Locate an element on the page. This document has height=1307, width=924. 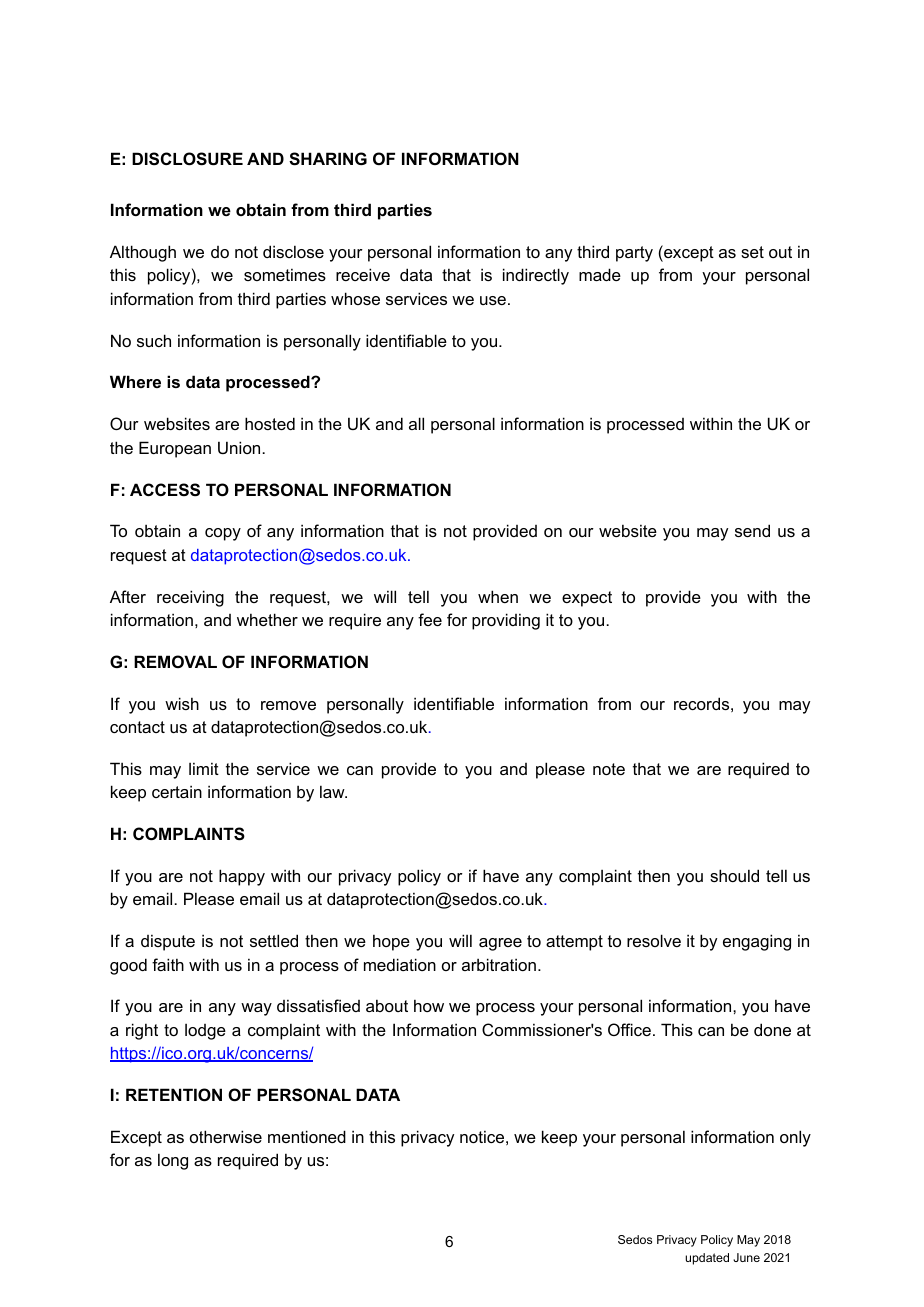
party is located at coordinates (634, 254).
